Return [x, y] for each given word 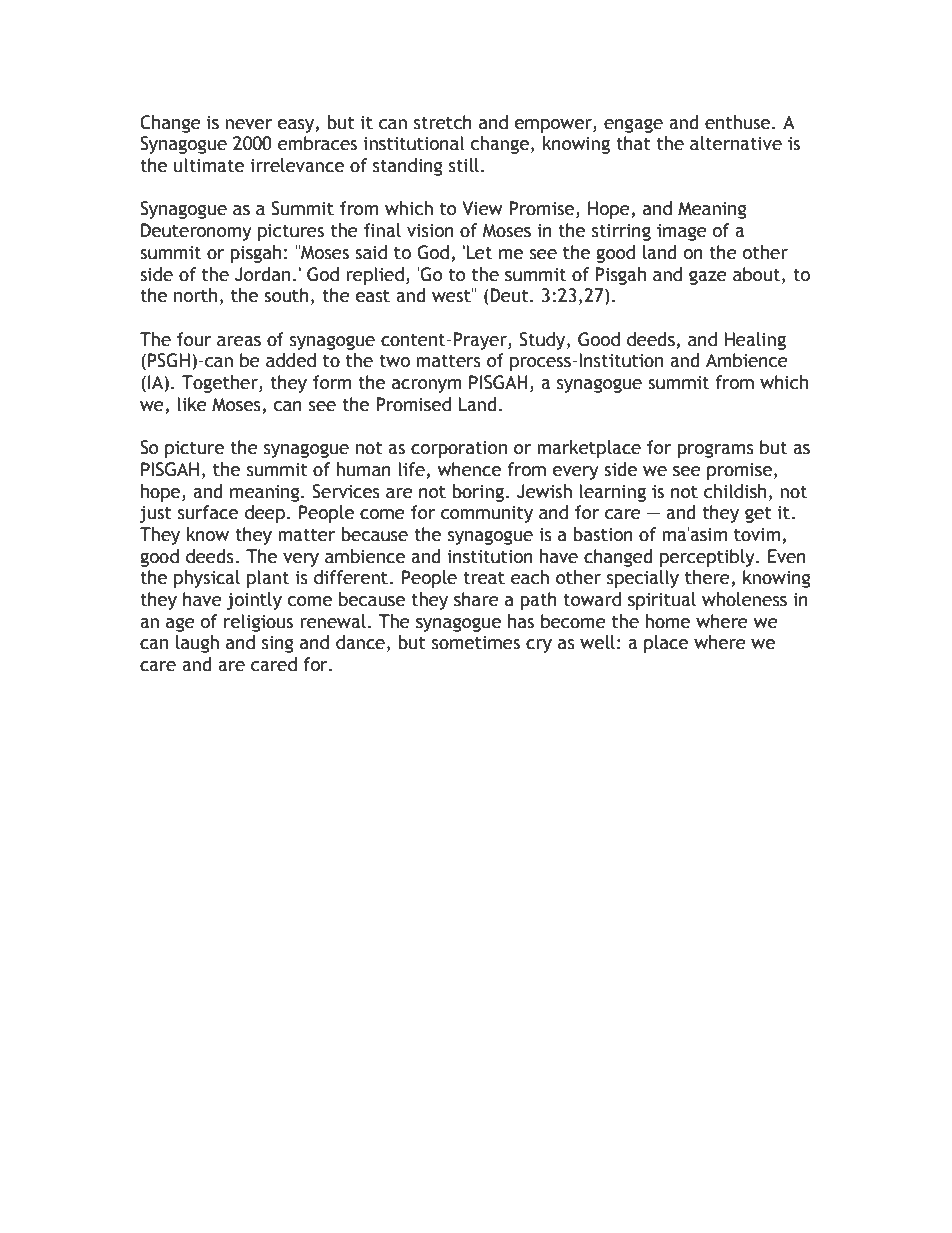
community [487, 514]
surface [208, 512]
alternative [736, 143]
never [248, 124]
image [682, 232]
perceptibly [708, 558]
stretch [443, 122]
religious [258, 623]
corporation [459, 449]
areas [239, 341]
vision [430, 231]
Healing [755, 341]
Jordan [262, 274]
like [192, 404]
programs [715, 451]
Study [543, 341]
